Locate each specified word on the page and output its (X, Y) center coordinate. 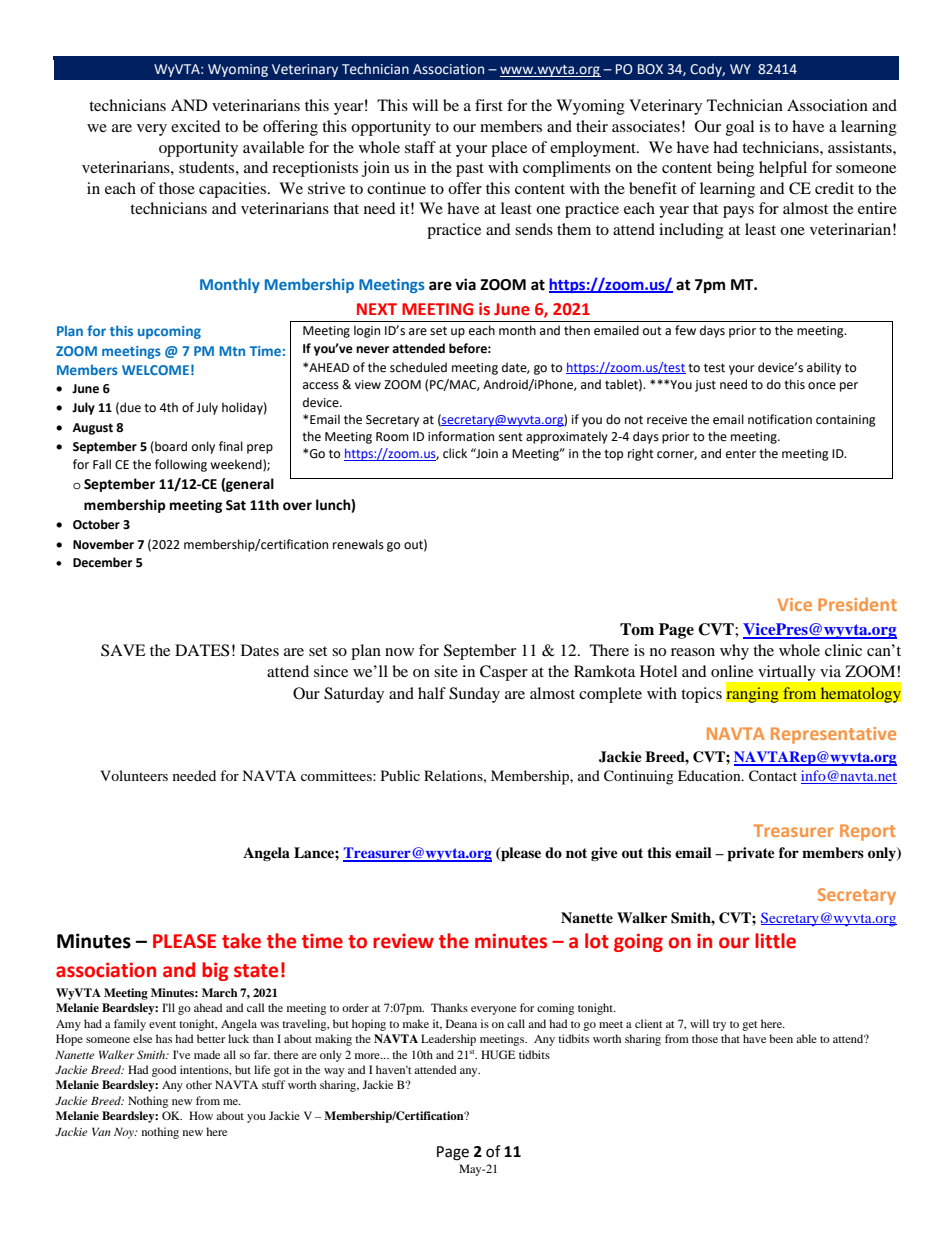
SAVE (123, 650)
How (201, 1115)
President (857, 604)
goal (740, 128)
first (489, 105)
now (399, 652)
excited (196, 126)
